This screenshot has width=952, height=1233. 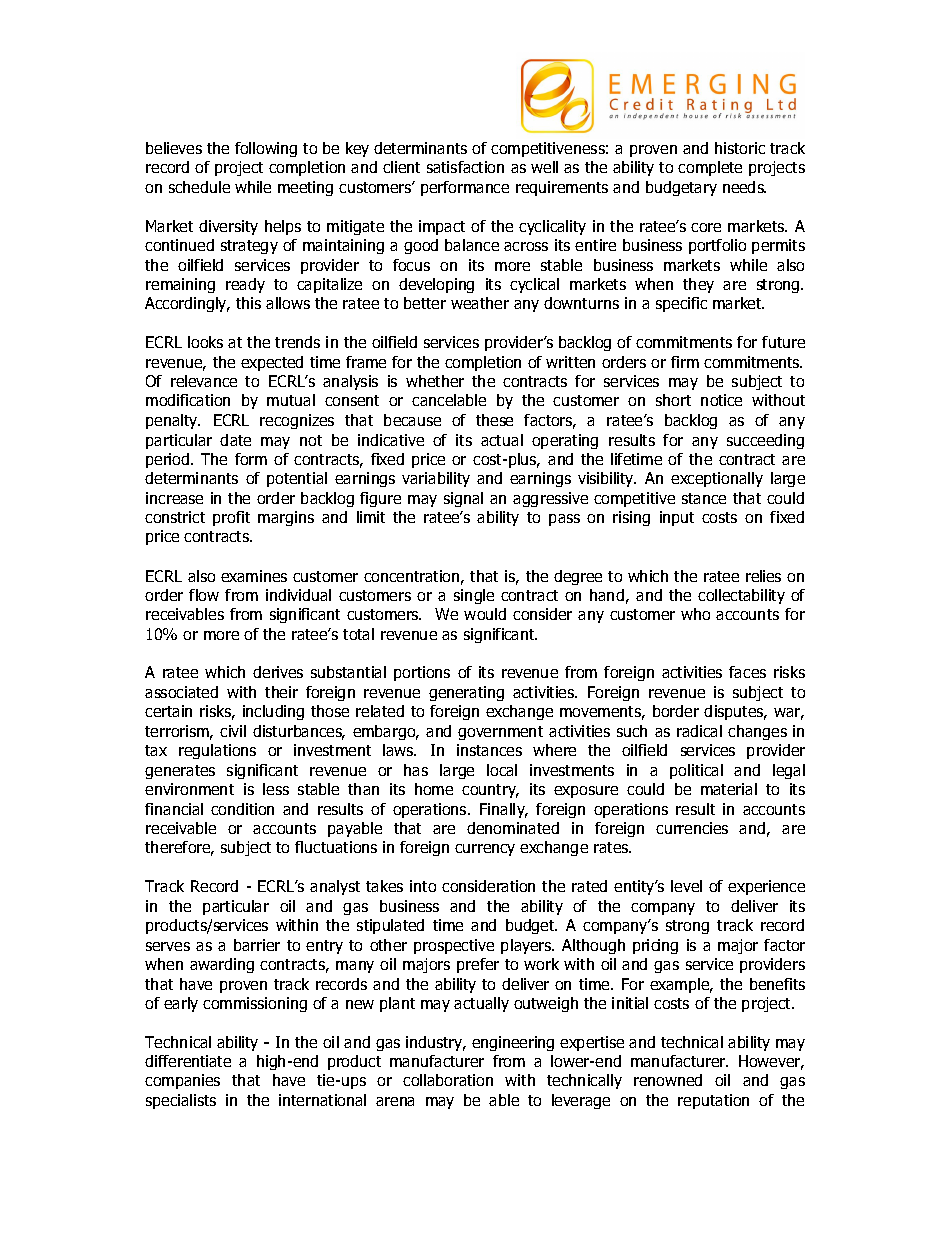 What do you see at coordinates (448, 1080) in the screenshot?
I see `collaboration` at bounding box center [448, 1080].
